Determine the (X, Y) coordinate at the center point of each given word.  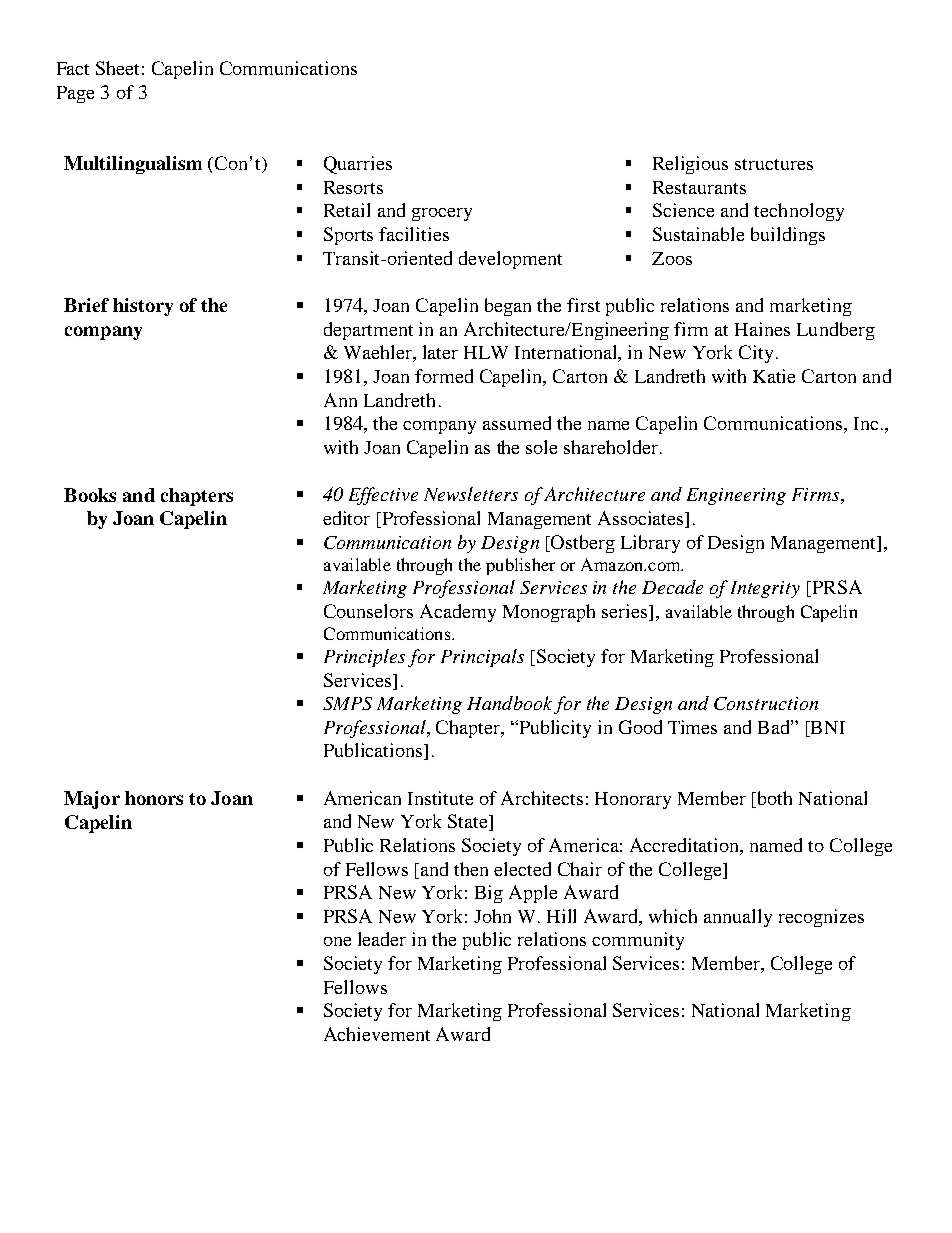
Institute (440, 798)
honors (154, 798)
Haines (762, 329)
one (337, 941)
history (143, 307)
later (440, 352)
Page (75, 94)
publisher (520, 566)
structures (774, 164)
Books (90, 495)
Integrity (765, 589)
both (775, 798)
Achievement (377, 1034)
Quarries (358, 165)
